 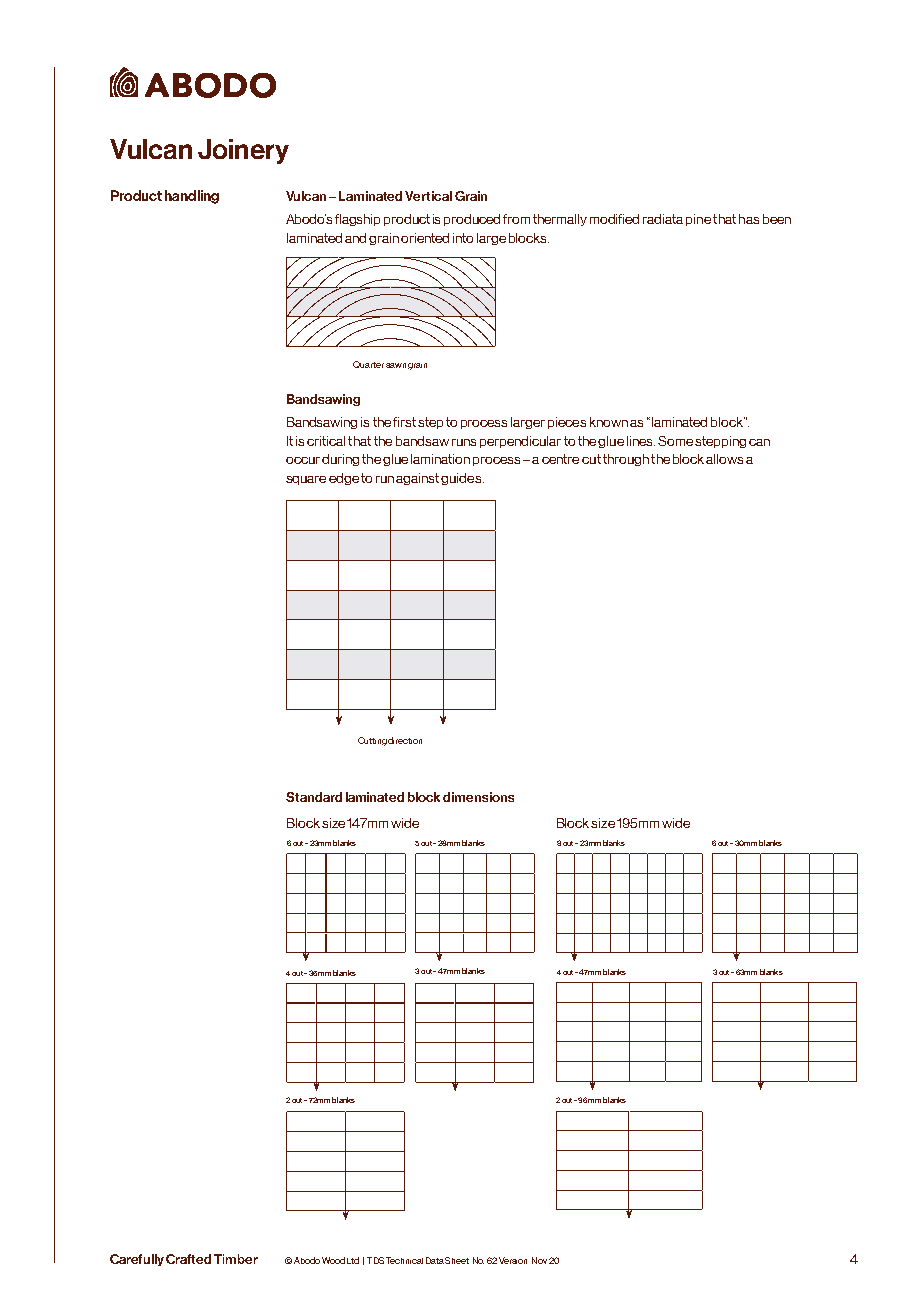 I want to click on Timber, so click(x=236, y=1259).
